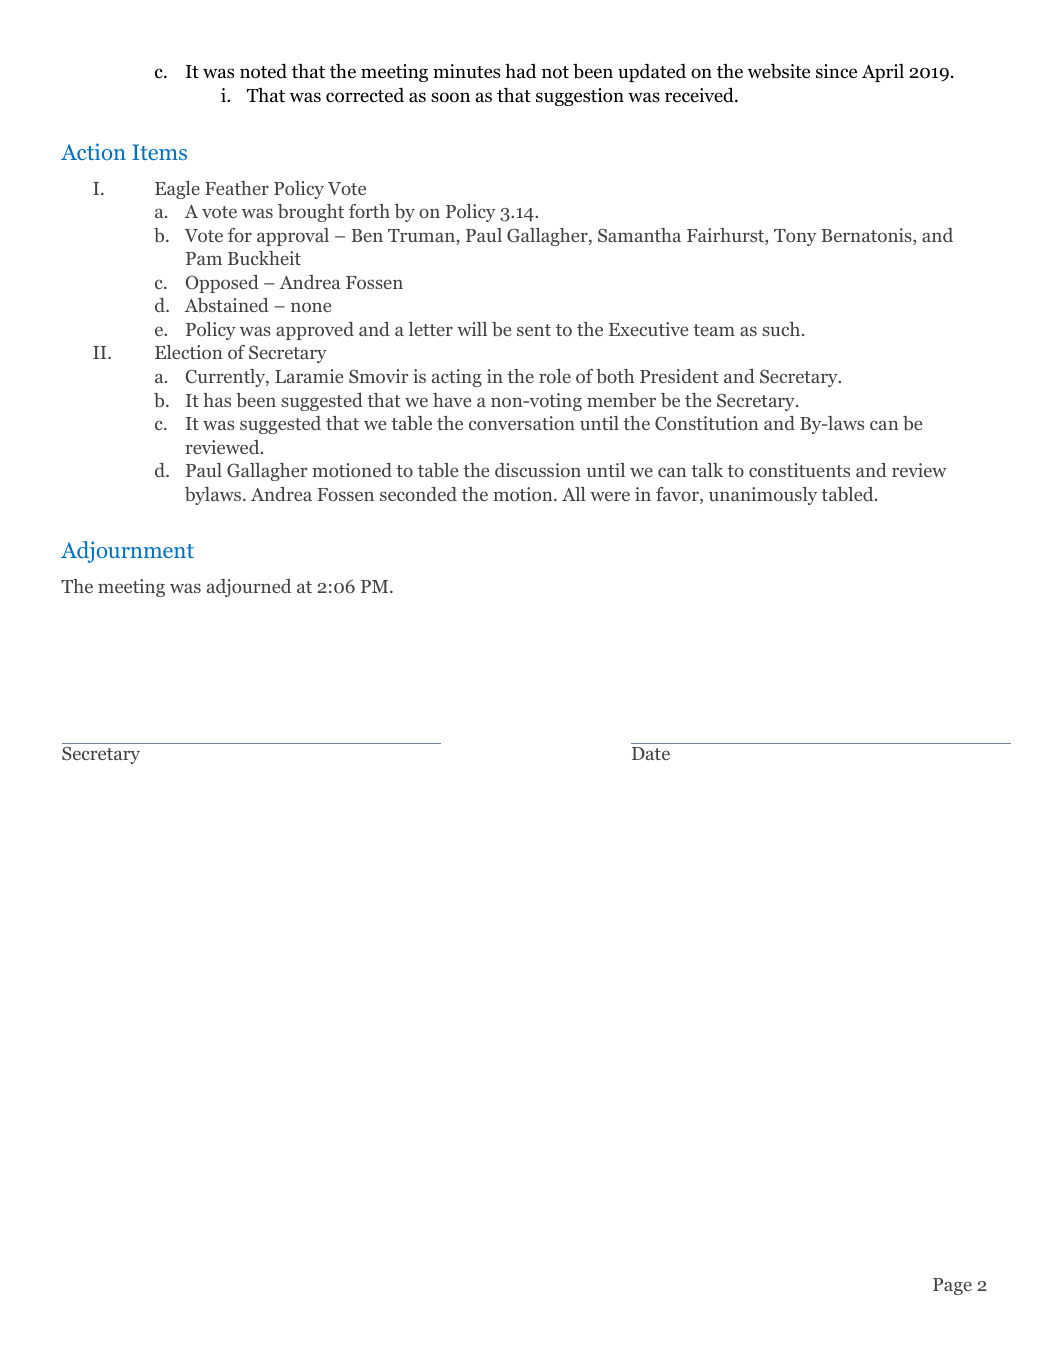 The image size is (1049, 1357). Describe the element at coordinates (127, 552) in the screenshot. I see `Adjournment` at that location.
